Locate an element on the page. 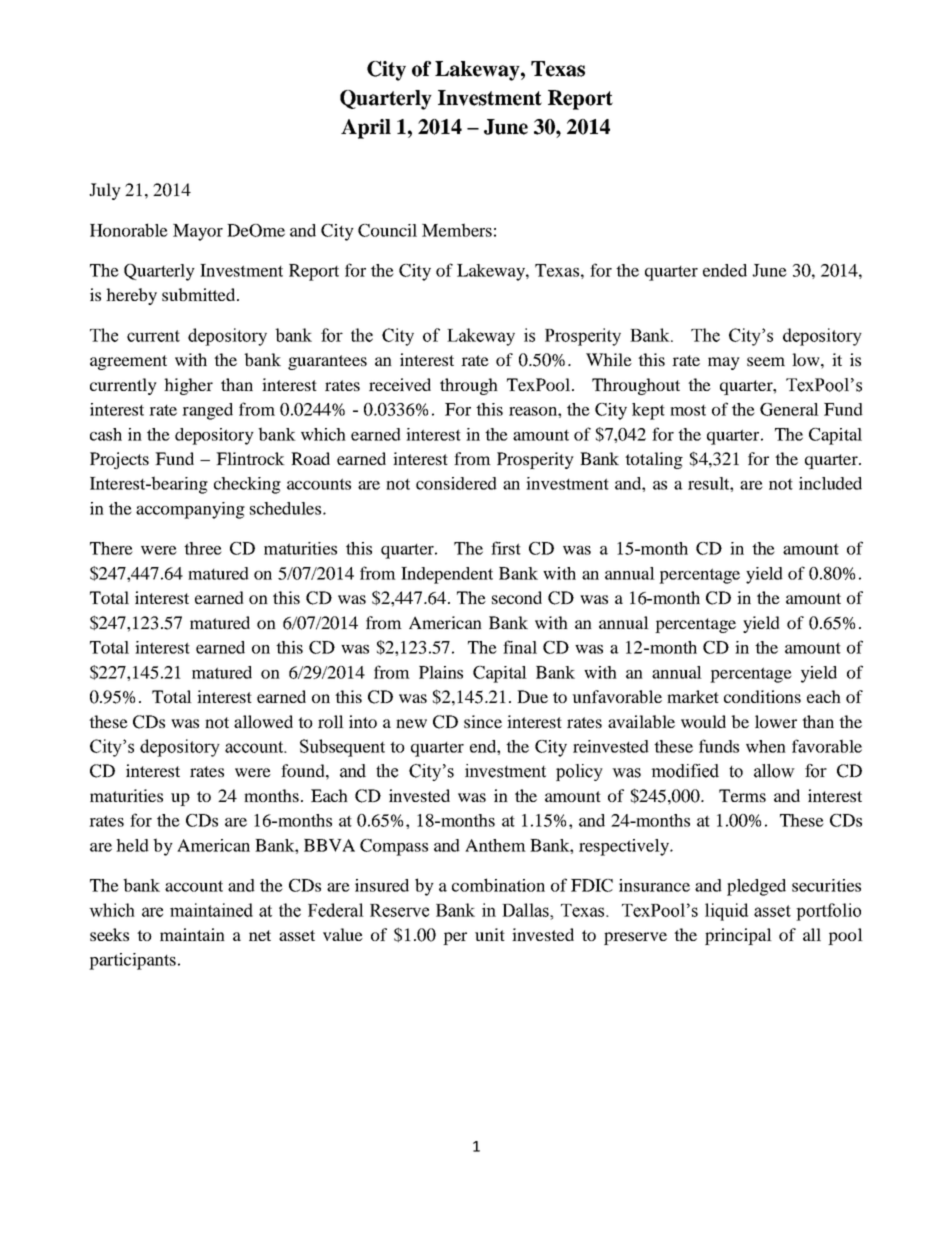  received is located at coordinates (400, 384).
